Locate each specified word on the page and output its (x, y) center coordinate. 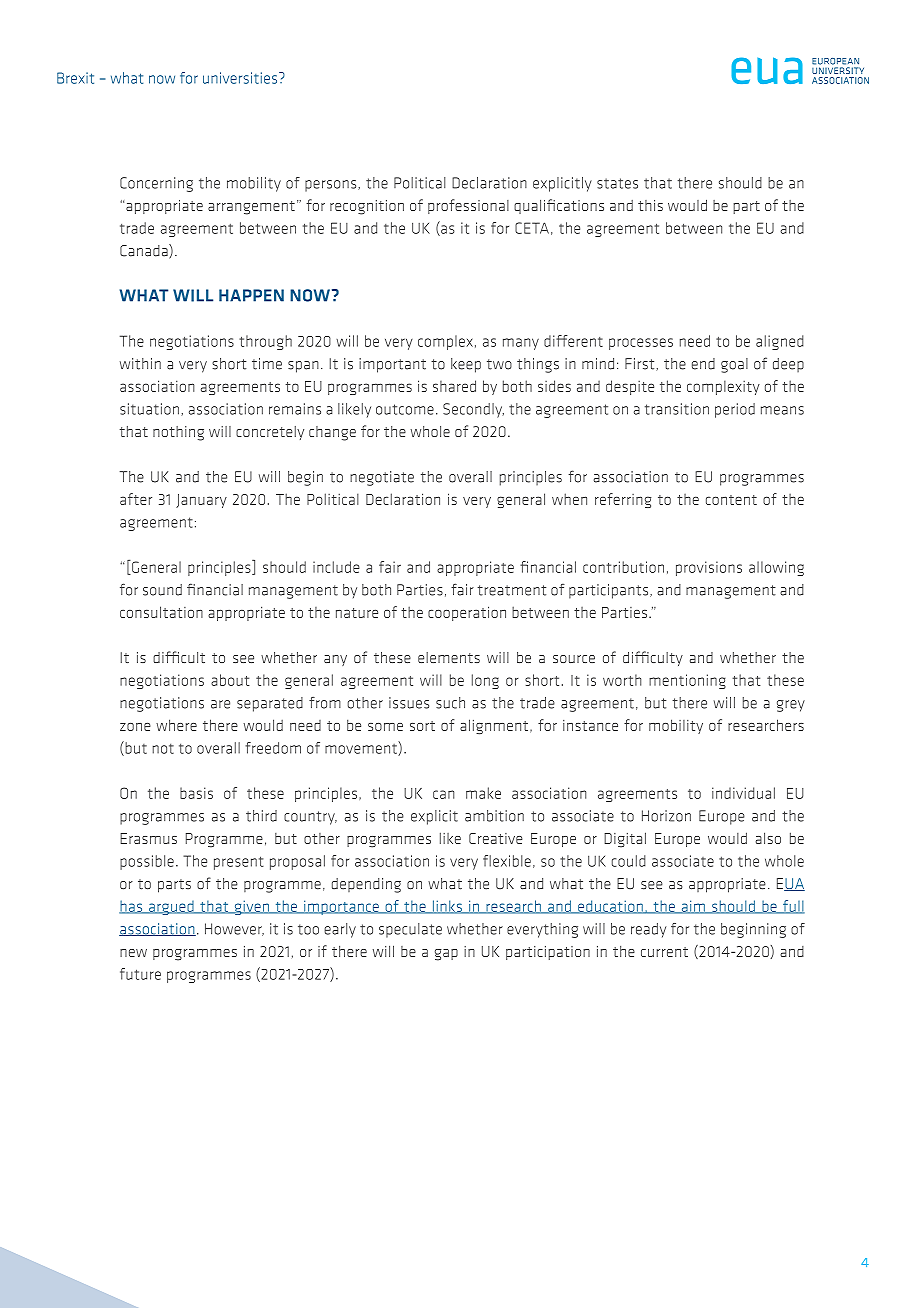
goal (734, 365)
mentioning (687, 681)
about (230, 680)
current (664, 952)
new (133, 953)
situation (149, 409)
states (617, 183)
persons (332, 186)
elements (449, 657)
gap (446, 955)
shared (454, 386)
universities (241, 78)
